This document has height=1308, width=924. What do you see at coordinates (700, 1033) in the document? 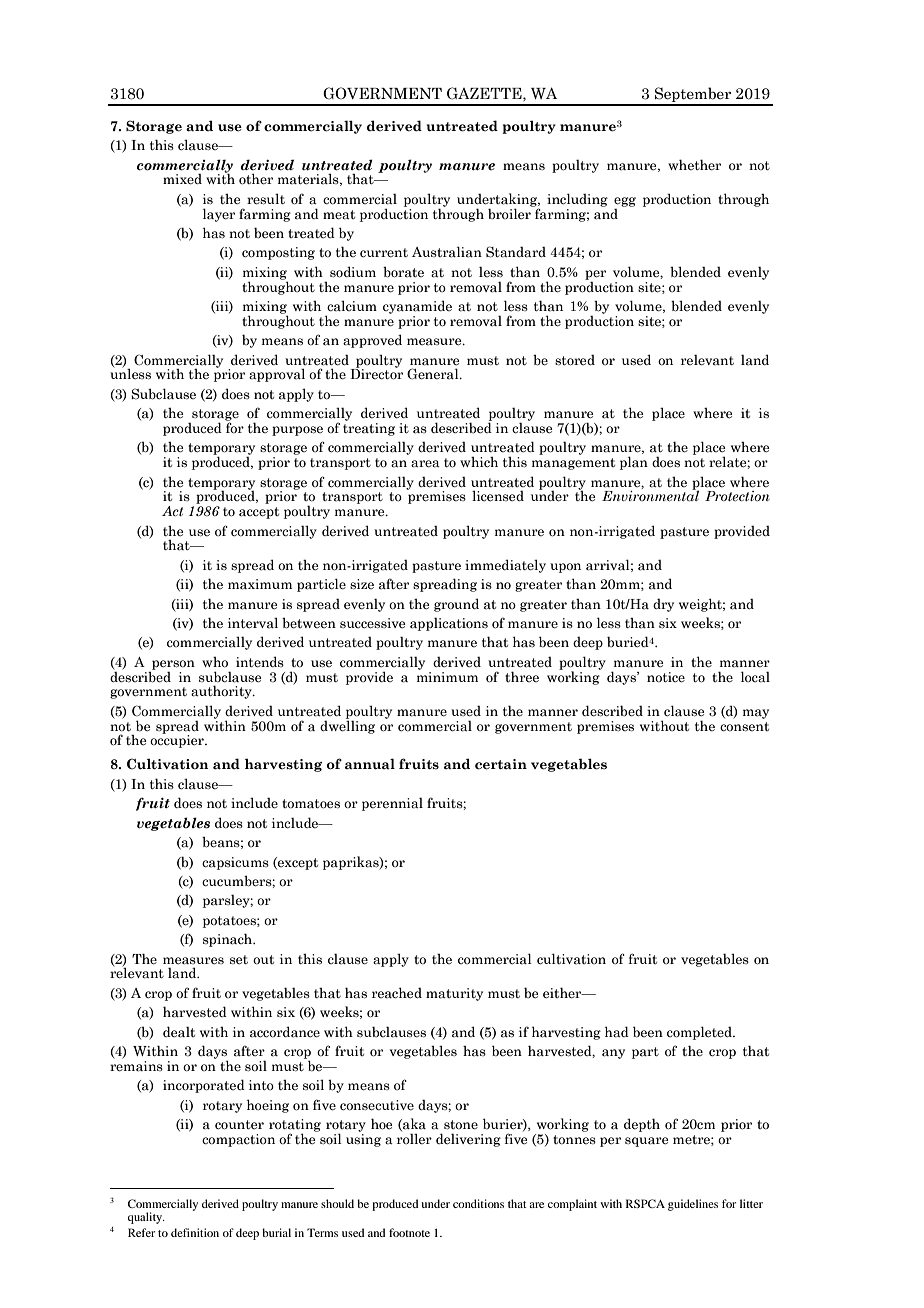
I see `completed` at bounding box center [700, 1033].
